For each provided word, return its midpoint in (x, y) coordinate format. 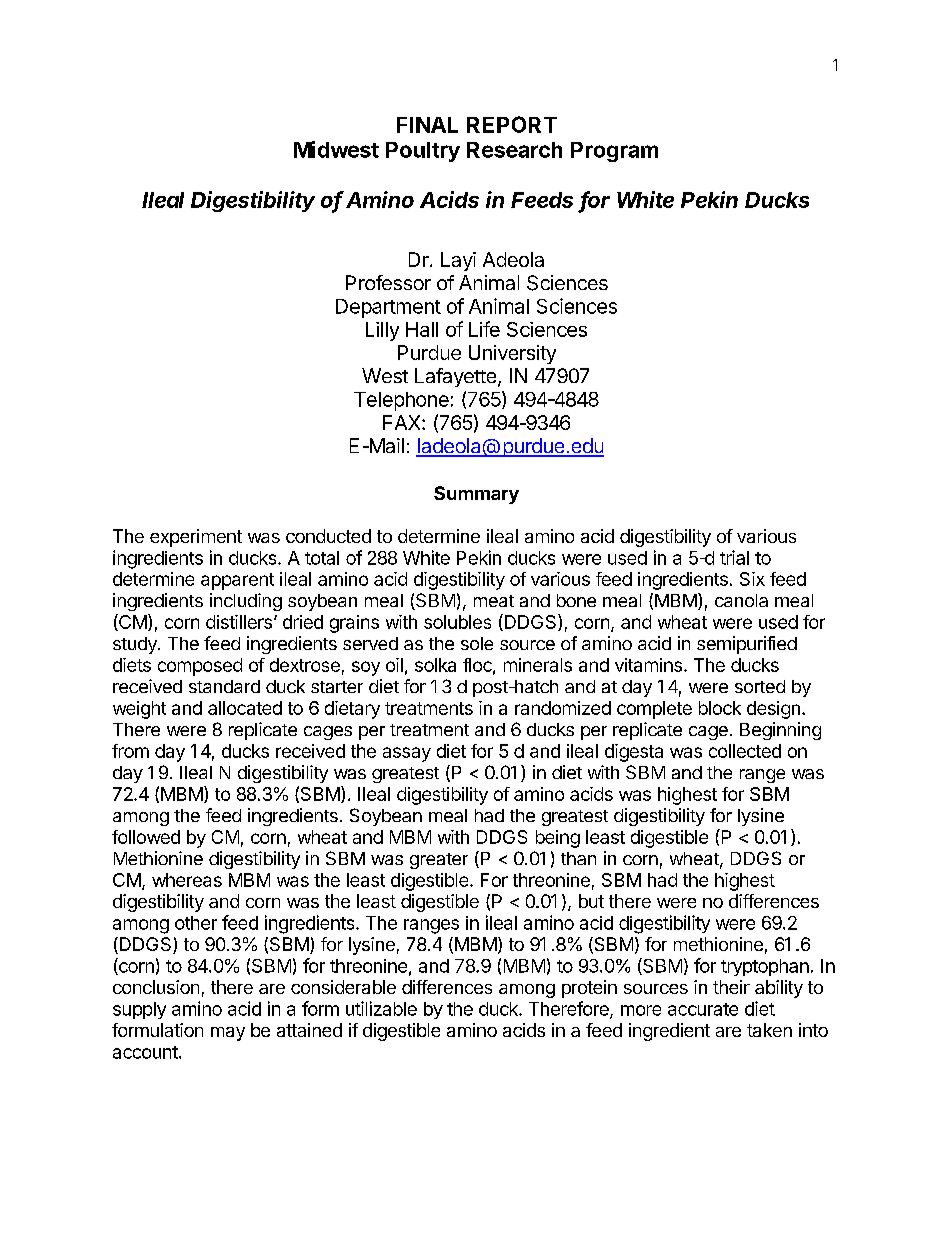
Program (614, 152)
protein (589, 989)
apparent (237, 581)
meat (494, 601)
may (228, 1034)
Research (514, 150)
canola (741, 600)
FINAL (427, 125)
